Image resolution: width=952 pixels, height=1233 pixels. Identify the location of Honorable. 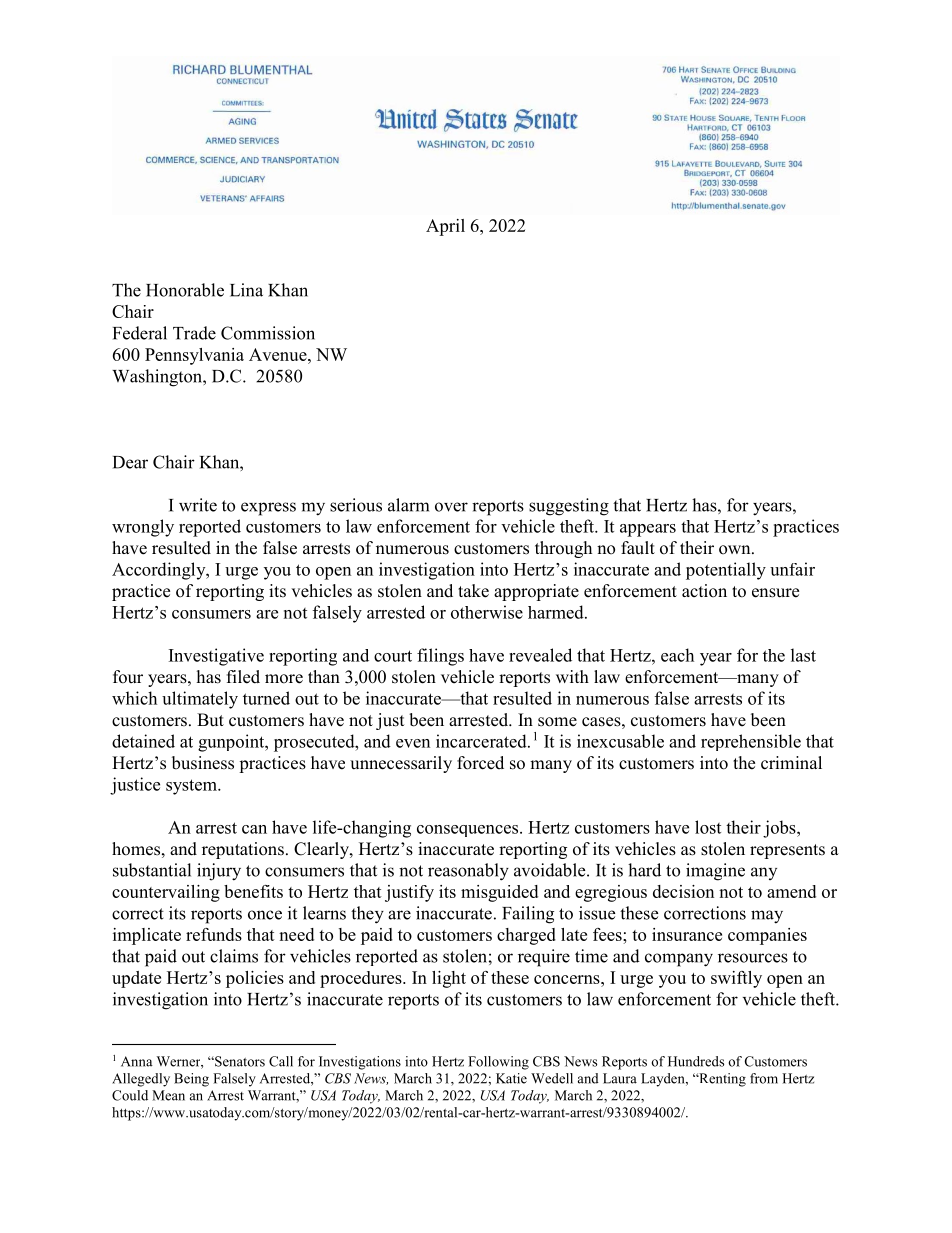
(185, 290).
